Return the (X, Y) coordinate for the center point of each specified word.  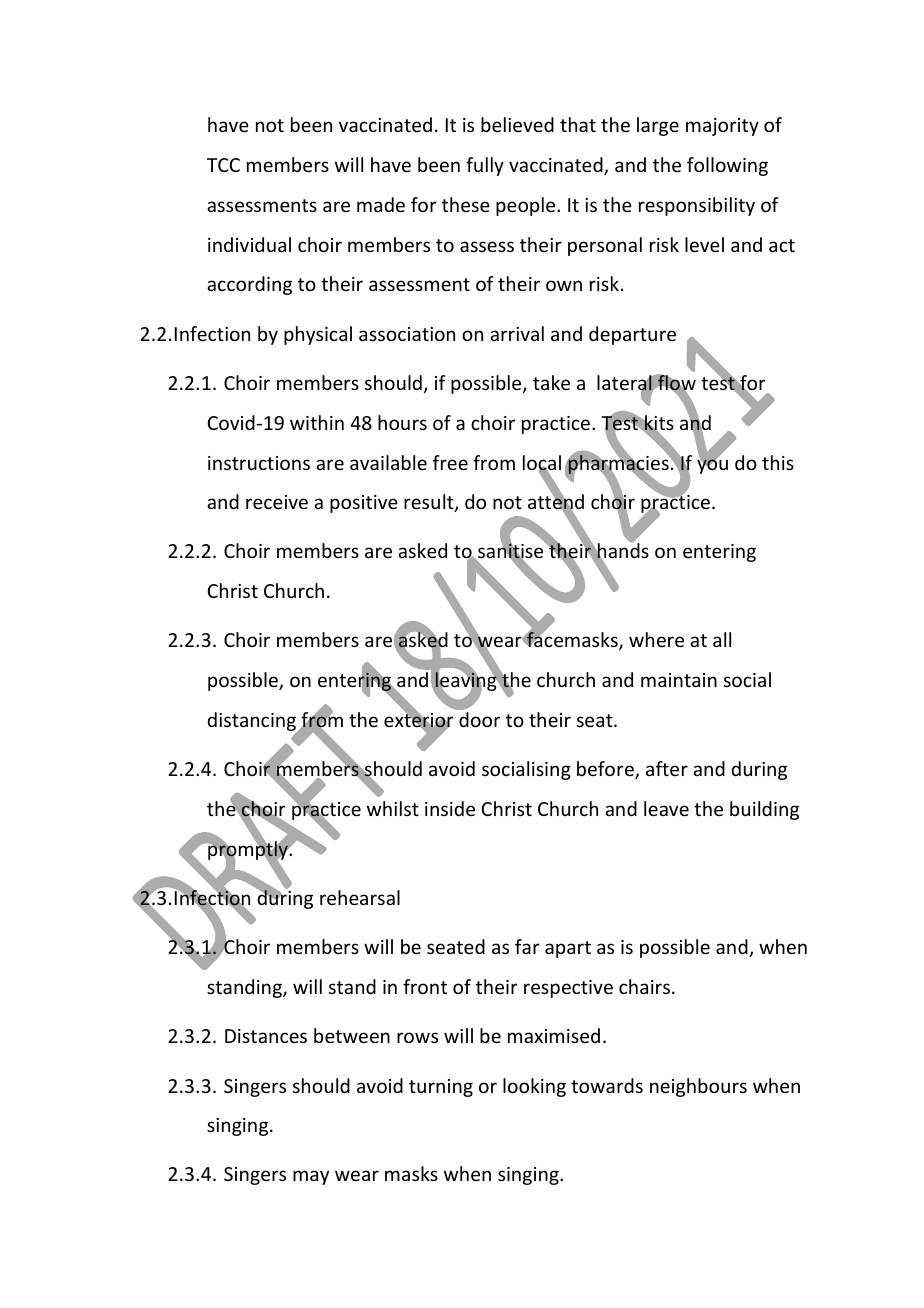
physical (318, 335)
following (727, 166)
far (527, 946)
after (667, 768)
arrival (517, 333)
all (722, 639)
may (311, 1177)
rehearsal (360, 897)
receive (277, 502)
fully (485, 166)
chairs (644, 986)
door (480, 719)
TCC (223, 165)
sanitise (511, 552)
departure (632, 335)
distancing (252, 723)
